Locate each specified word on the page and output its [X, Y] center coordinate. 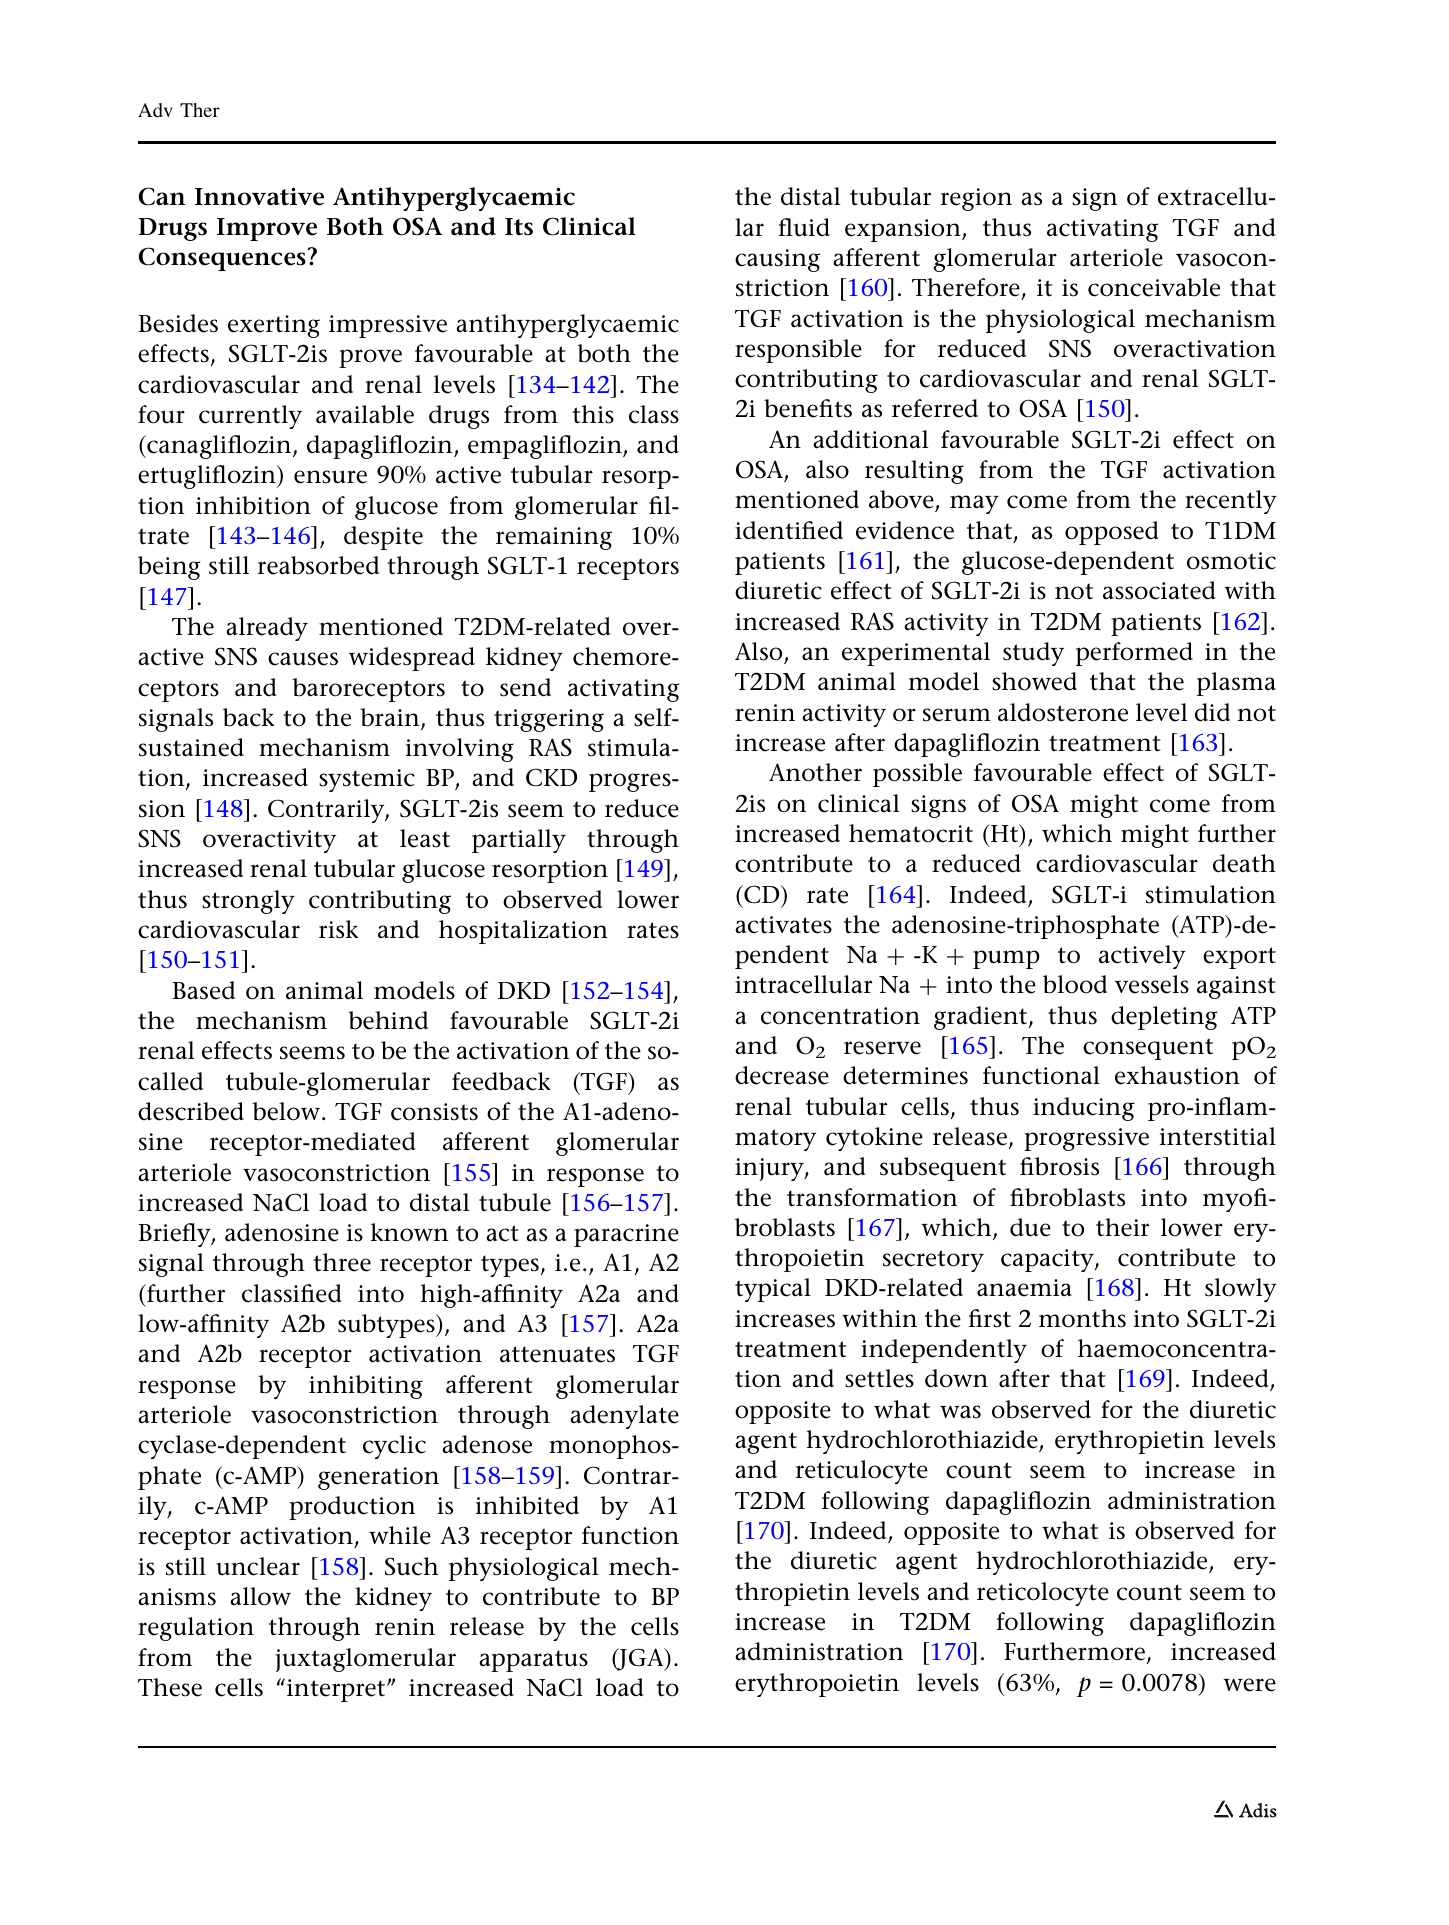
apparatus [533, 1661]
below [287, 1111]
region [976, 199]
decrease [782, 1075]
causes [303, 659]
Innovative [259, 196]
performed [1134, 654]
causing [777, 260]
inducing [1083, 1109]
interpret [337, 1690]
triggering [549, 720]
